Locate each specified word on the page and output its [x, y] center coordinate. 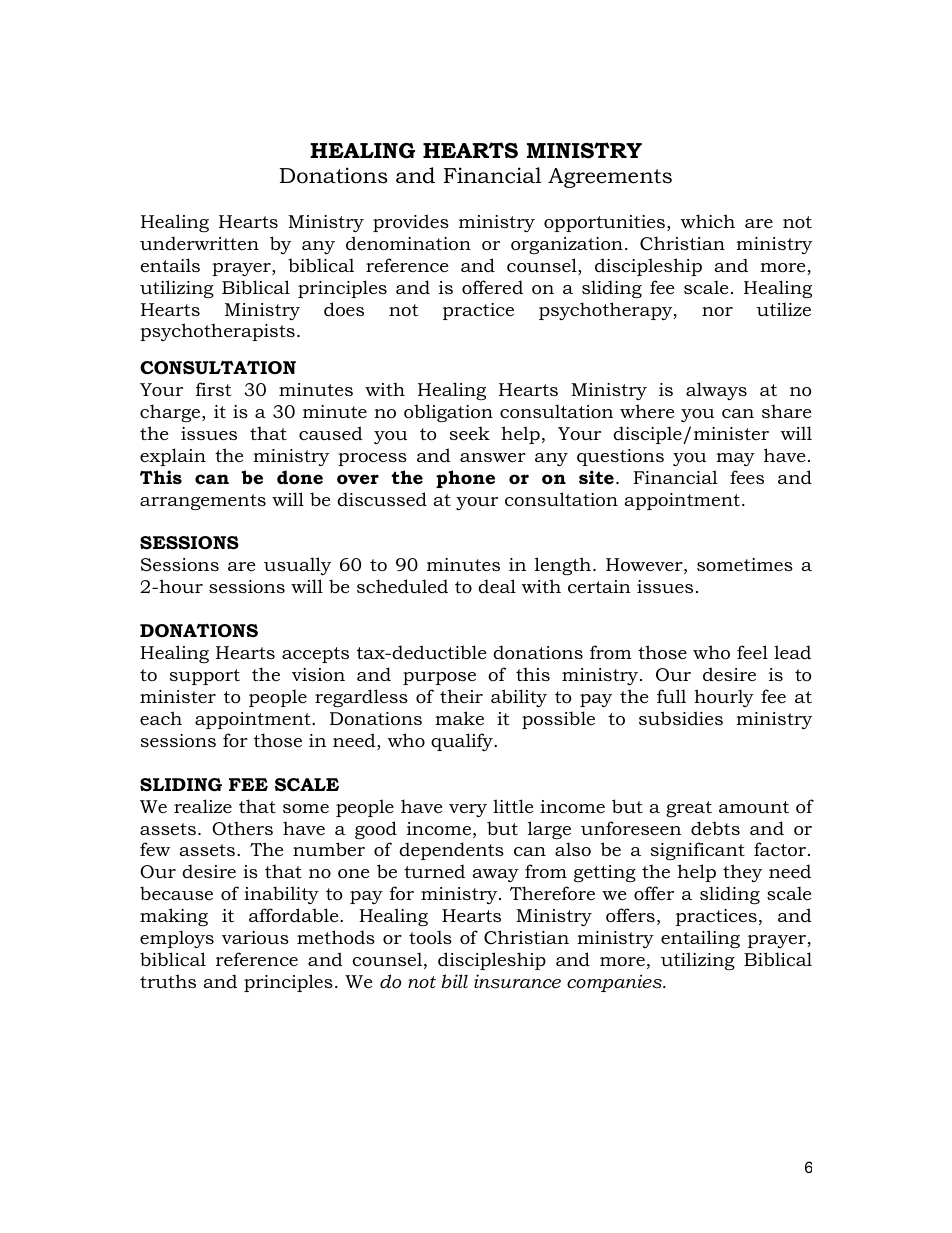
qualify [463, 742]
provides [411, 223]
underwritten [199, 243]
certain [599, 587]
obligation [448, 413]
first [213, 389]
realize [203, 806]
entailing [700, 939]
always [716, 391]
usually [297, 566]
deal [497, 586]
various [255, 938]
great [689, 809]
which [707, 221]
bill [454, 981]
